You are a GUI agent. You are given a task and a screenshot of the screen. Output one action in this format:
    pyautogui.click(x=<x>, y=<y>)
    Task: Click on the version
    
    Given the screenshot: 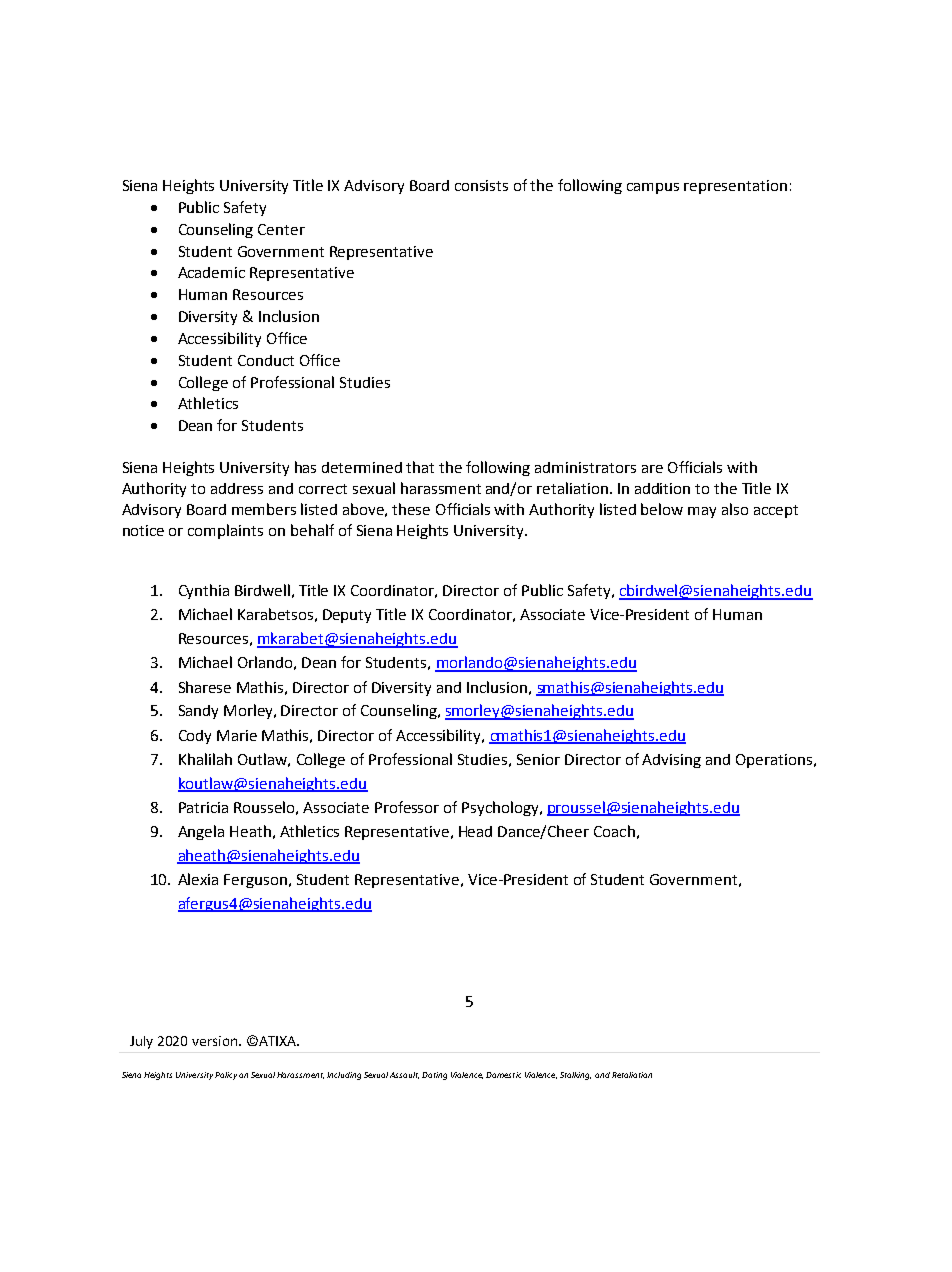 What is the action you would take?
    pyautogui.click(x=216, y=1041)
